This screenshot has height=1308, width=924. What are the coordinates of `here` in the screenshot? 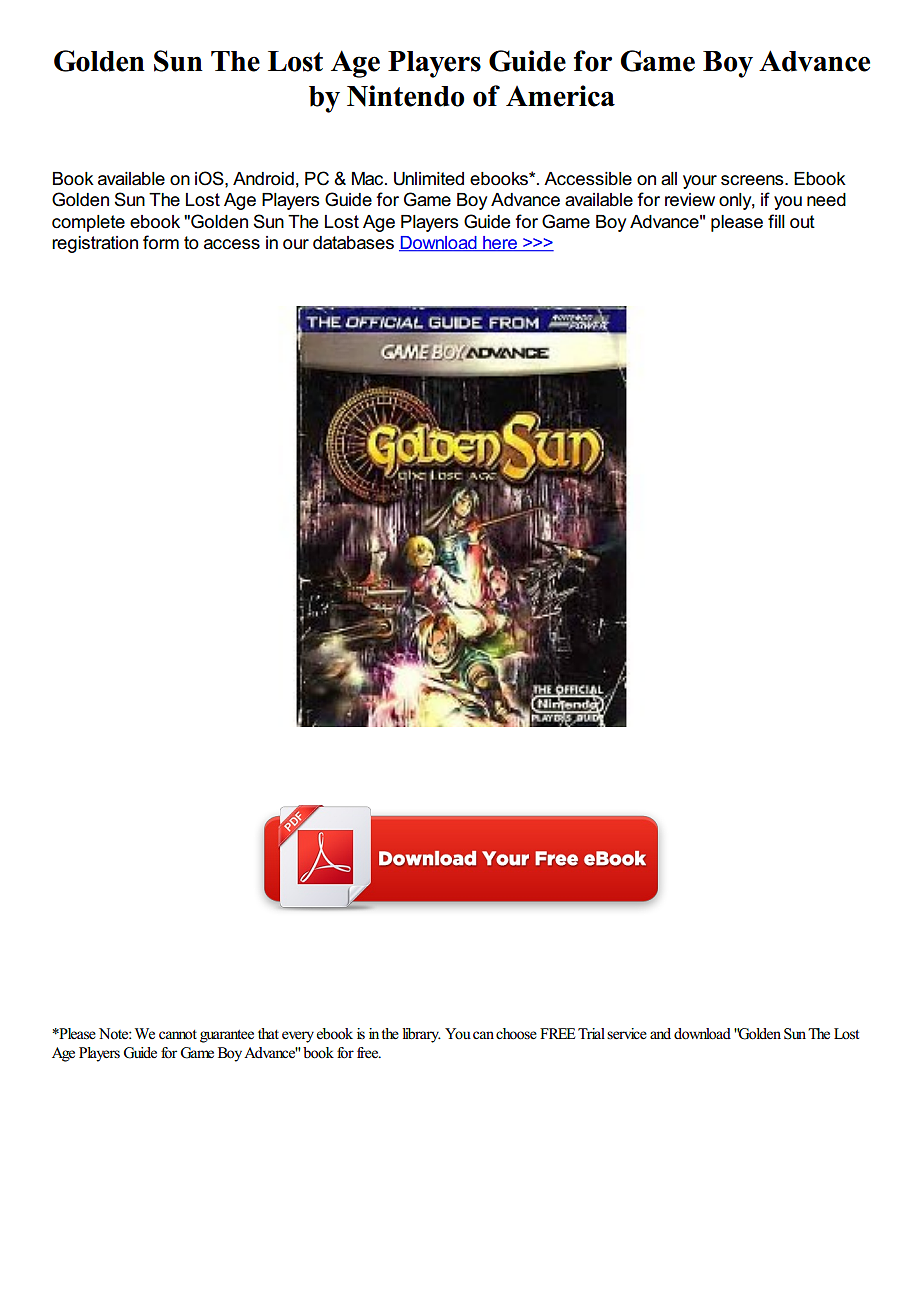 It's located at (500, 244).
